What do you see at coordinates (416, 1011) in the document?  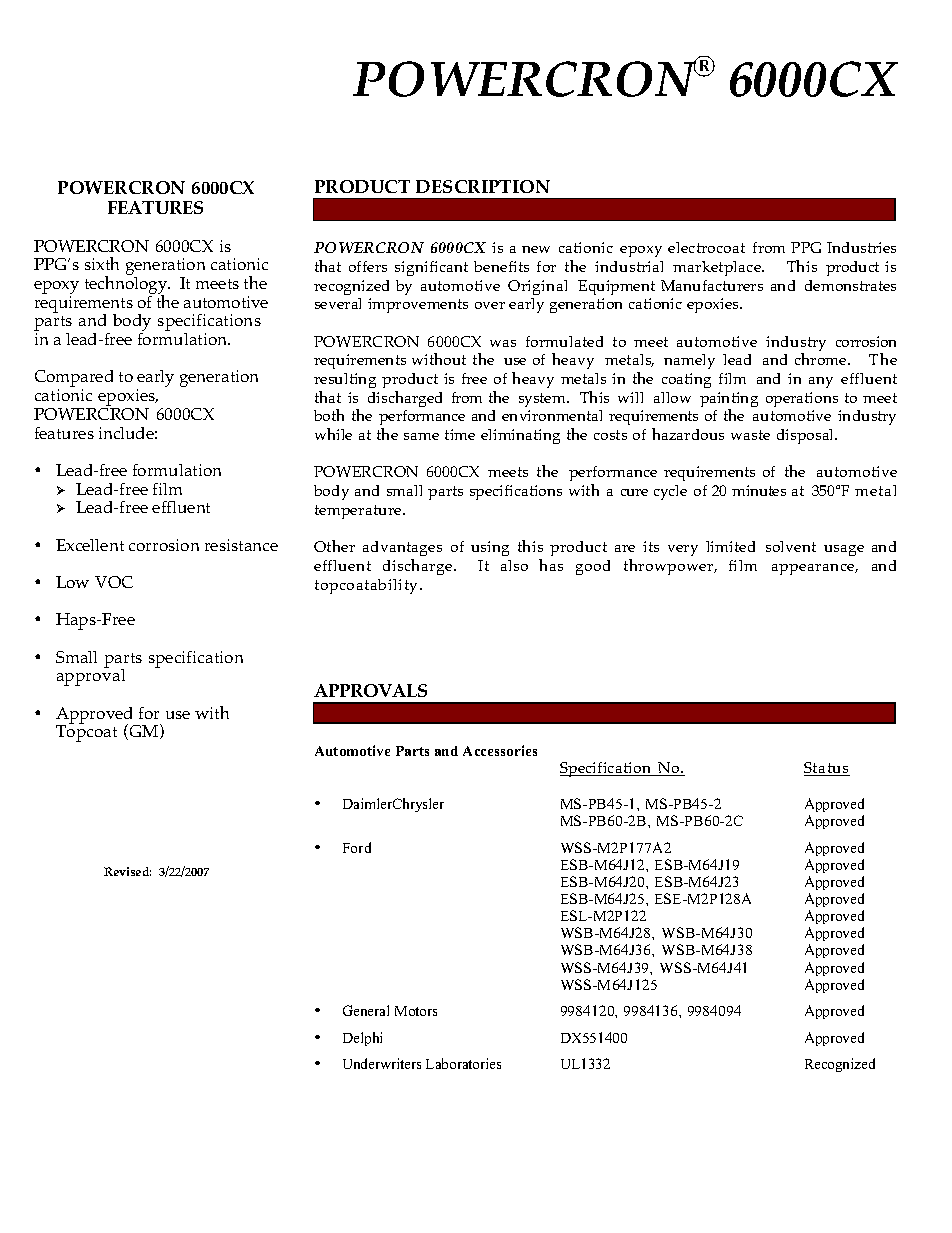 I see `Motors` at bounding box center [416, 1011].
